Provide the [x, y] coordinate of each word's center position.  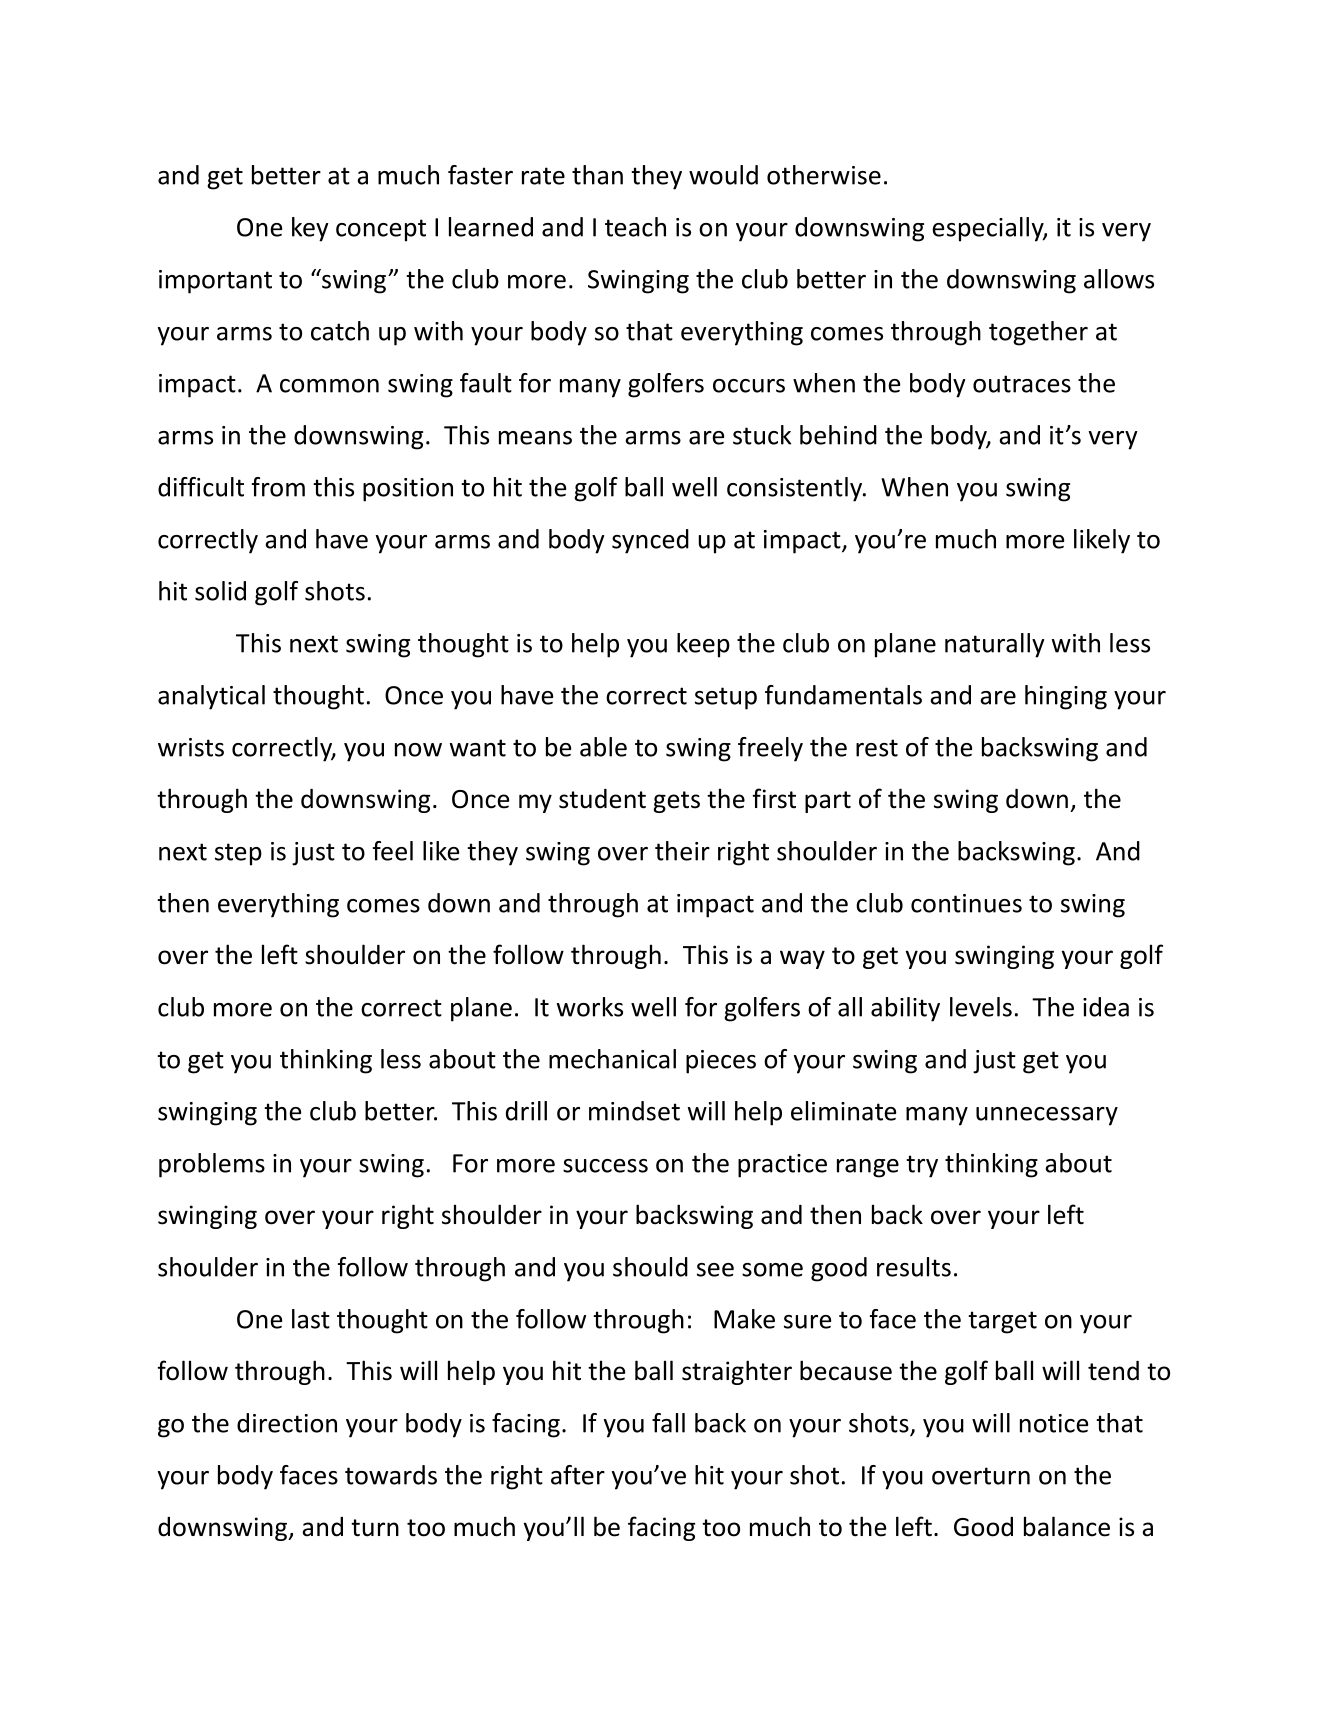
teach [635, 227]
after [578, 1475]
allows [1119, 279]
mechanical [612, 1059]
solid [220, 591]
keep [703, 645]
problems [212, 1165]
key [310, 229]
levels [981, 1007]
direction [287, 1423]
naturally [995, 645]
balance [1067, 1526]
